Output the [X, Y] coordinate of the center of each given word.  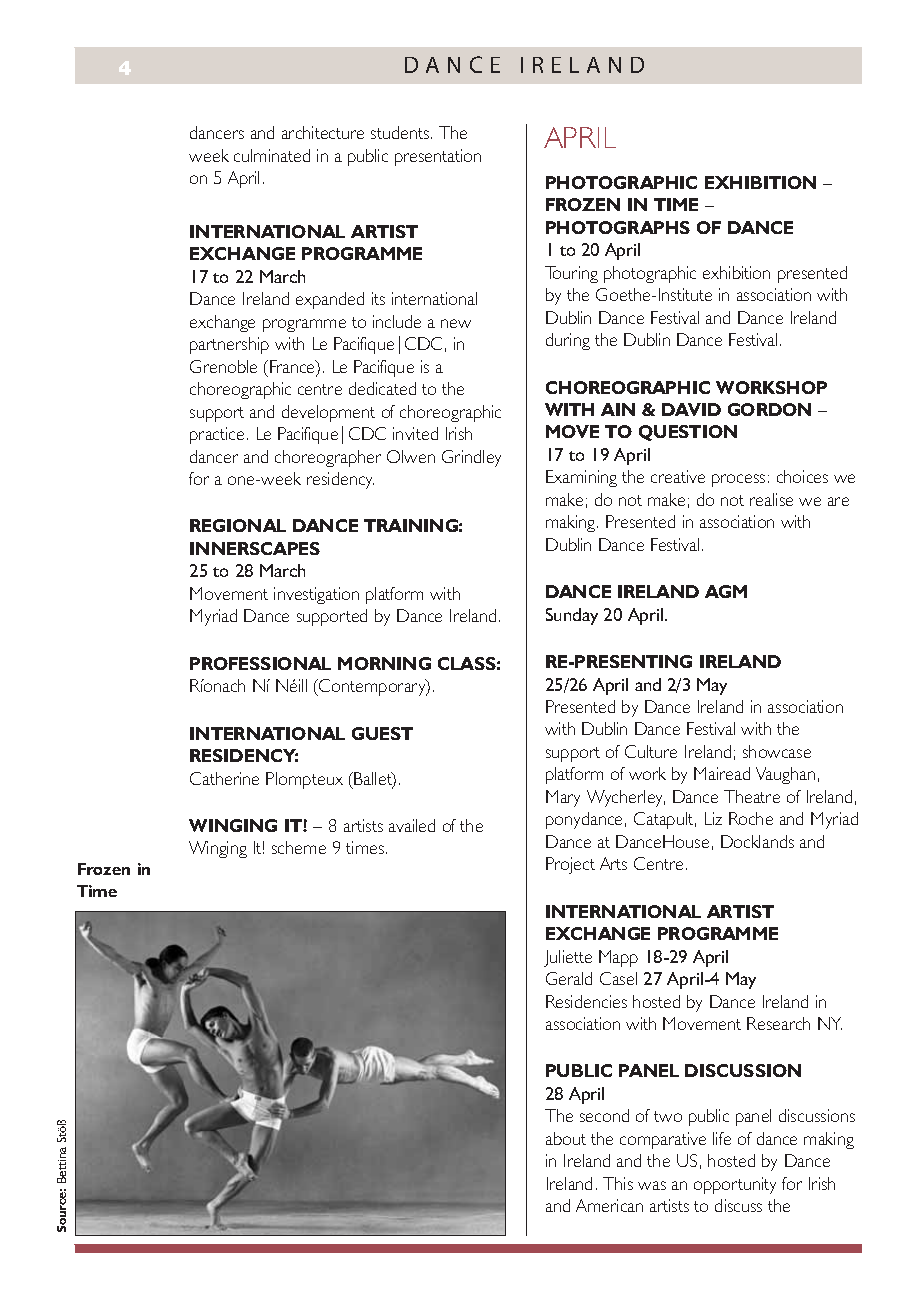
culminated [272, 155]
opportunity [735, 1185]
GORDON [769, 409]
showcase [777, 751]
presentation [438, 157]
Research [778, 1023]
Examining [581, 478]
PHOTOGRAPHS [618, 227]
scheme [299, 847]
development [328, 413]
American [609, 1205]
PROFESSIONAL [260, 663]
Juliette [568, 958]
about [566, 1138]
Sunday [572, 616]
